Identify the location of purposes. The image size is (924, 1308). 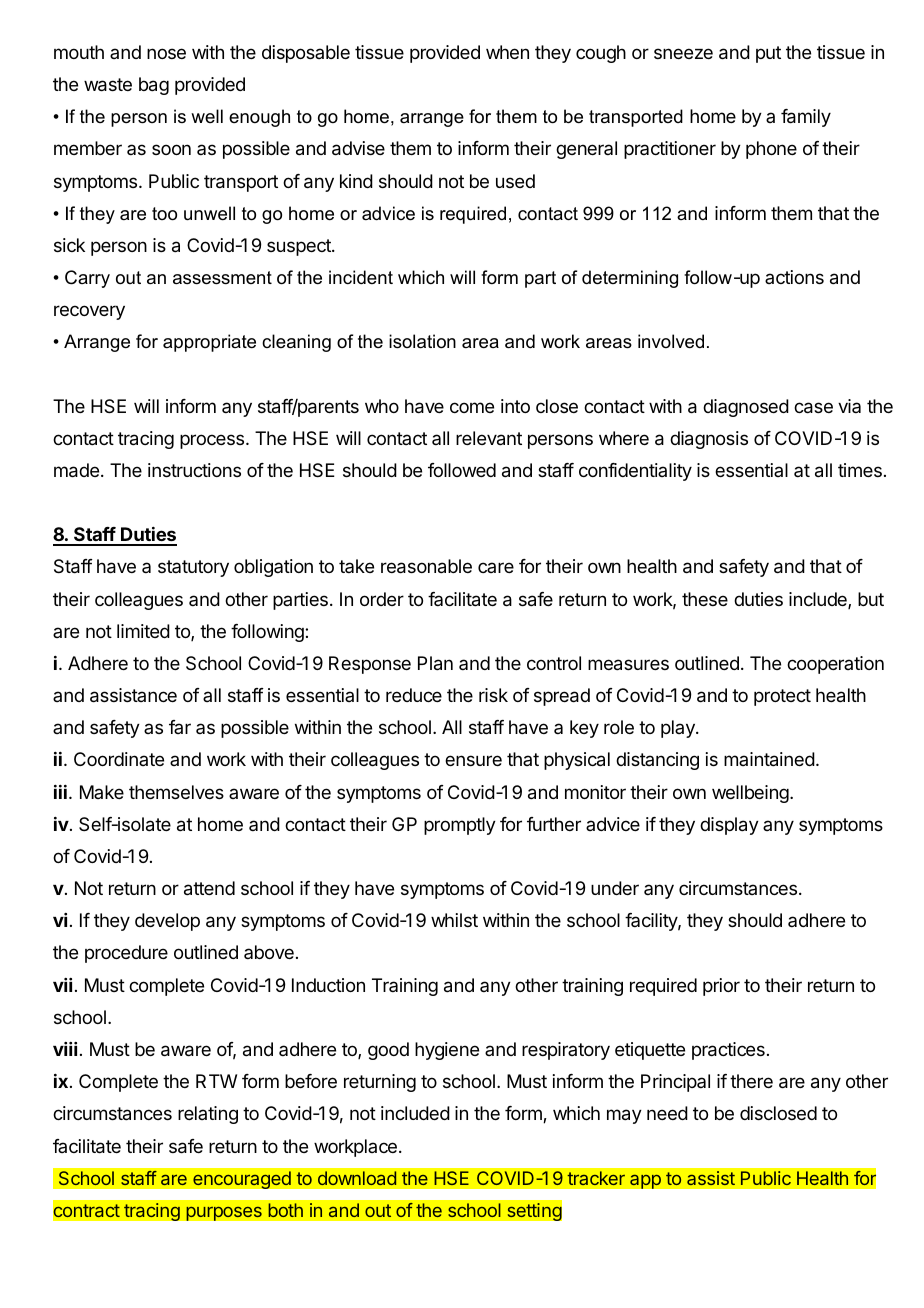
(224, 1213).
